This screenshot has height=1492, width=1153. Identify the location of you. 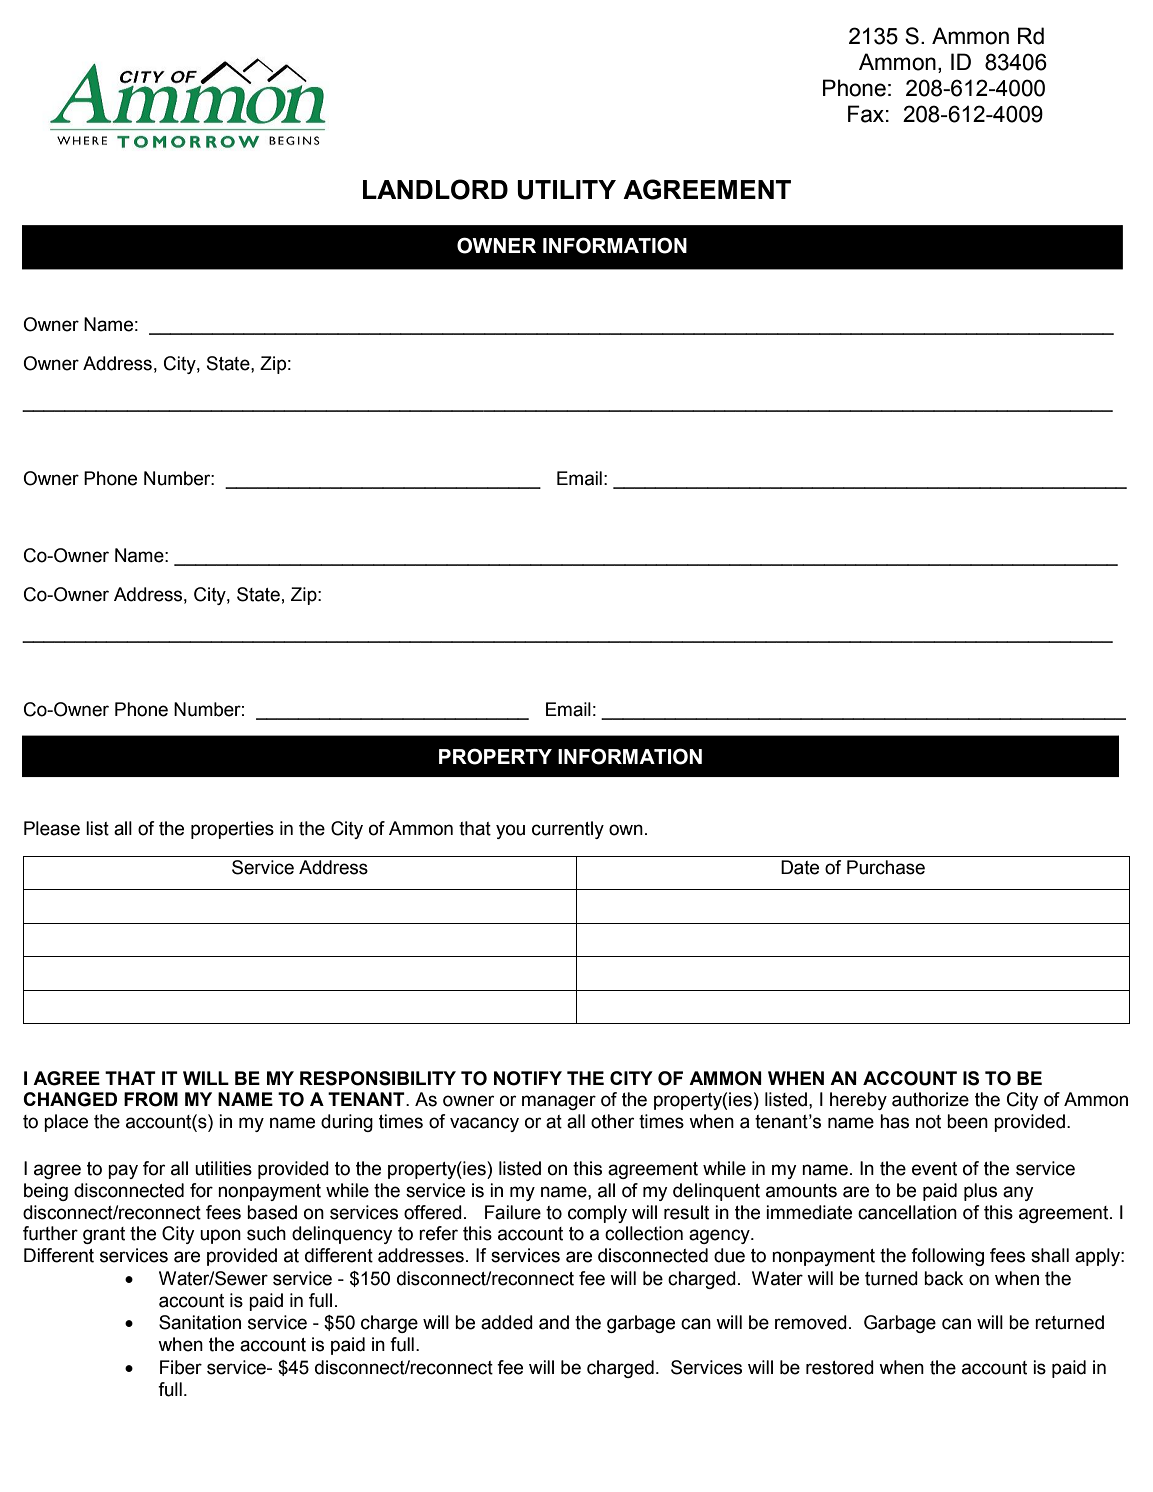
(510, 831).
